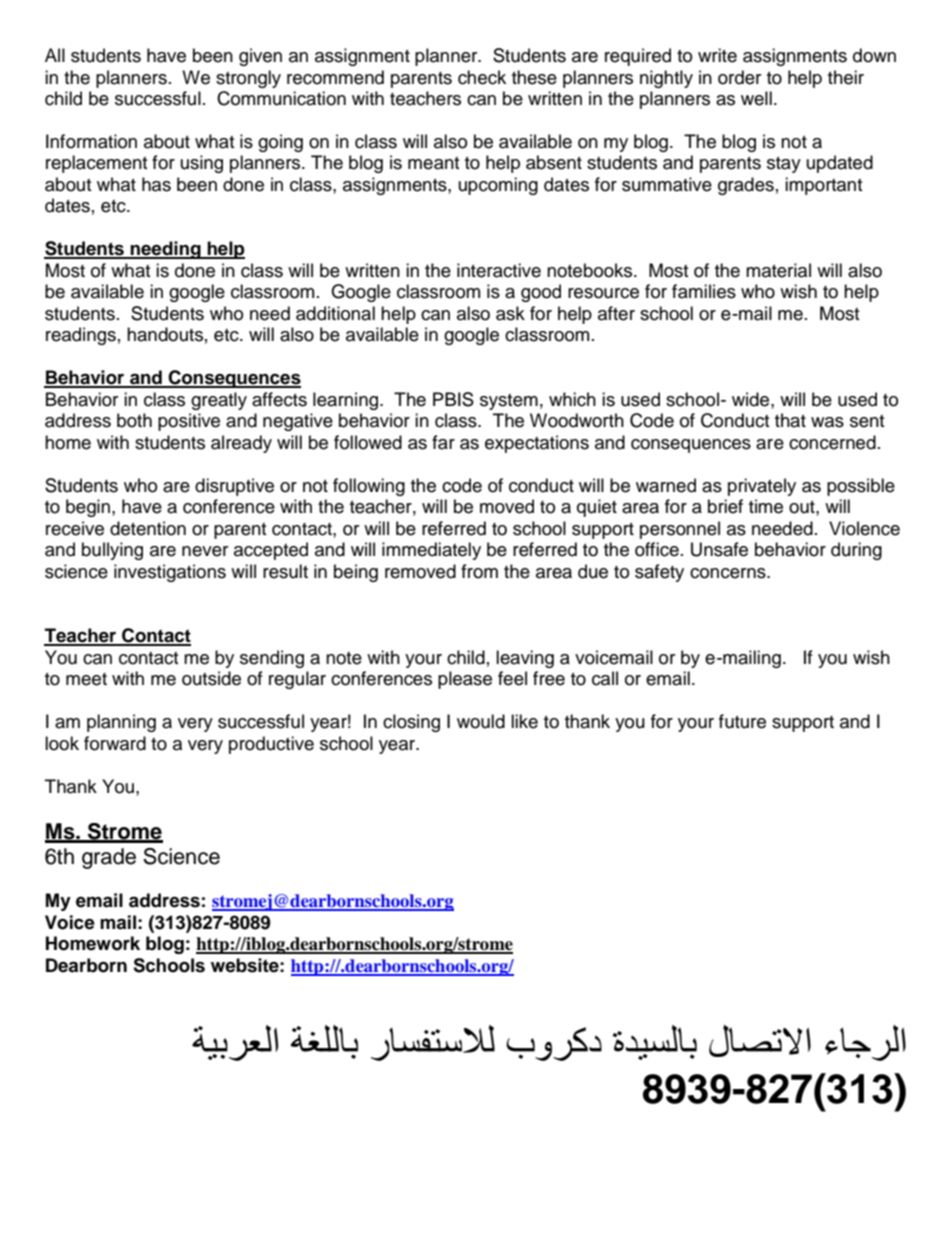 This screenshot has height=1233, width=952. What do you see at coordinates (170, 573) in the screenshot?
I see `investigations` at bounding box center [170, 573].
